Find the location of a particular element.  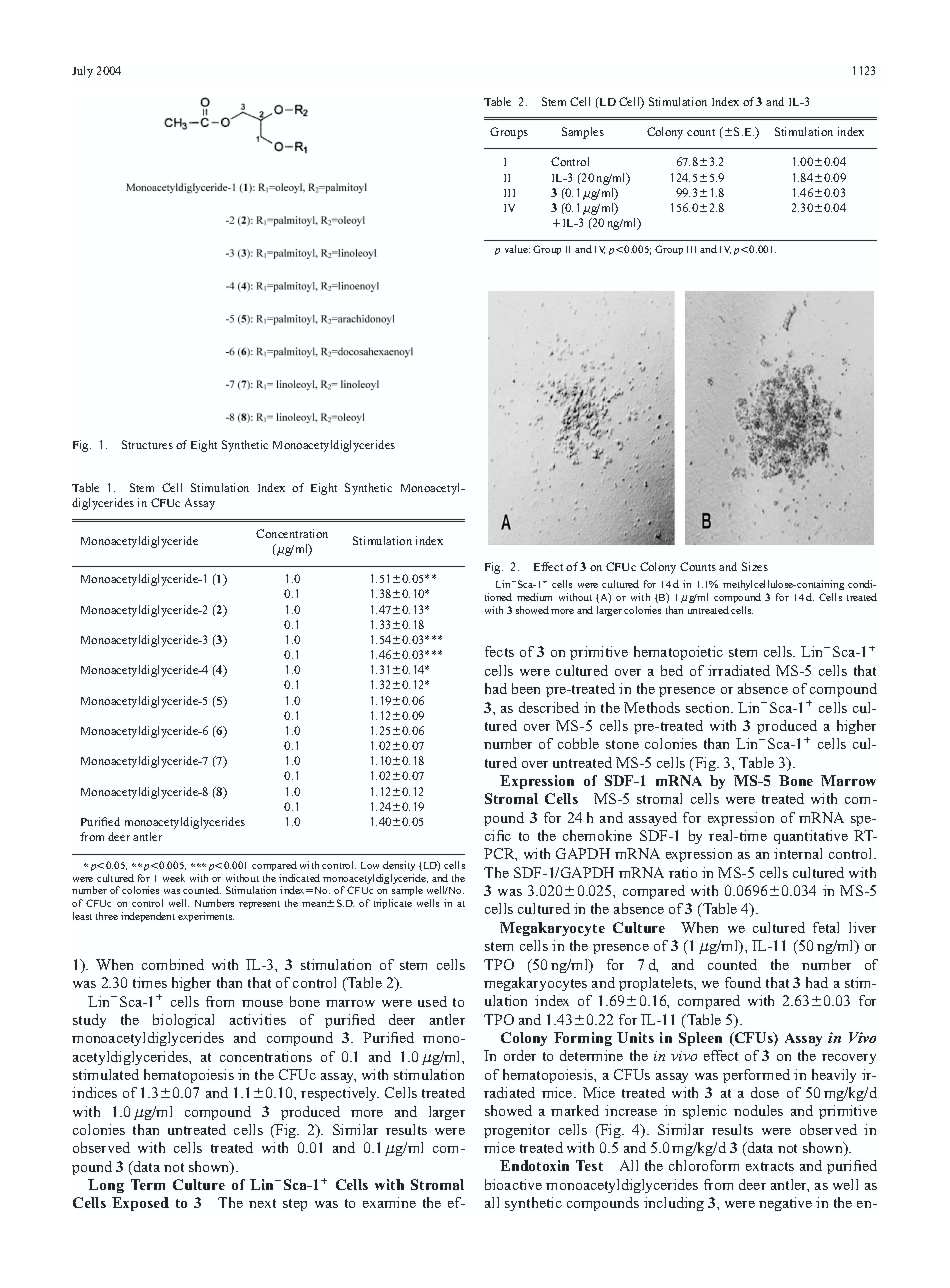

quantitative is located at coordinates (811, 837).
